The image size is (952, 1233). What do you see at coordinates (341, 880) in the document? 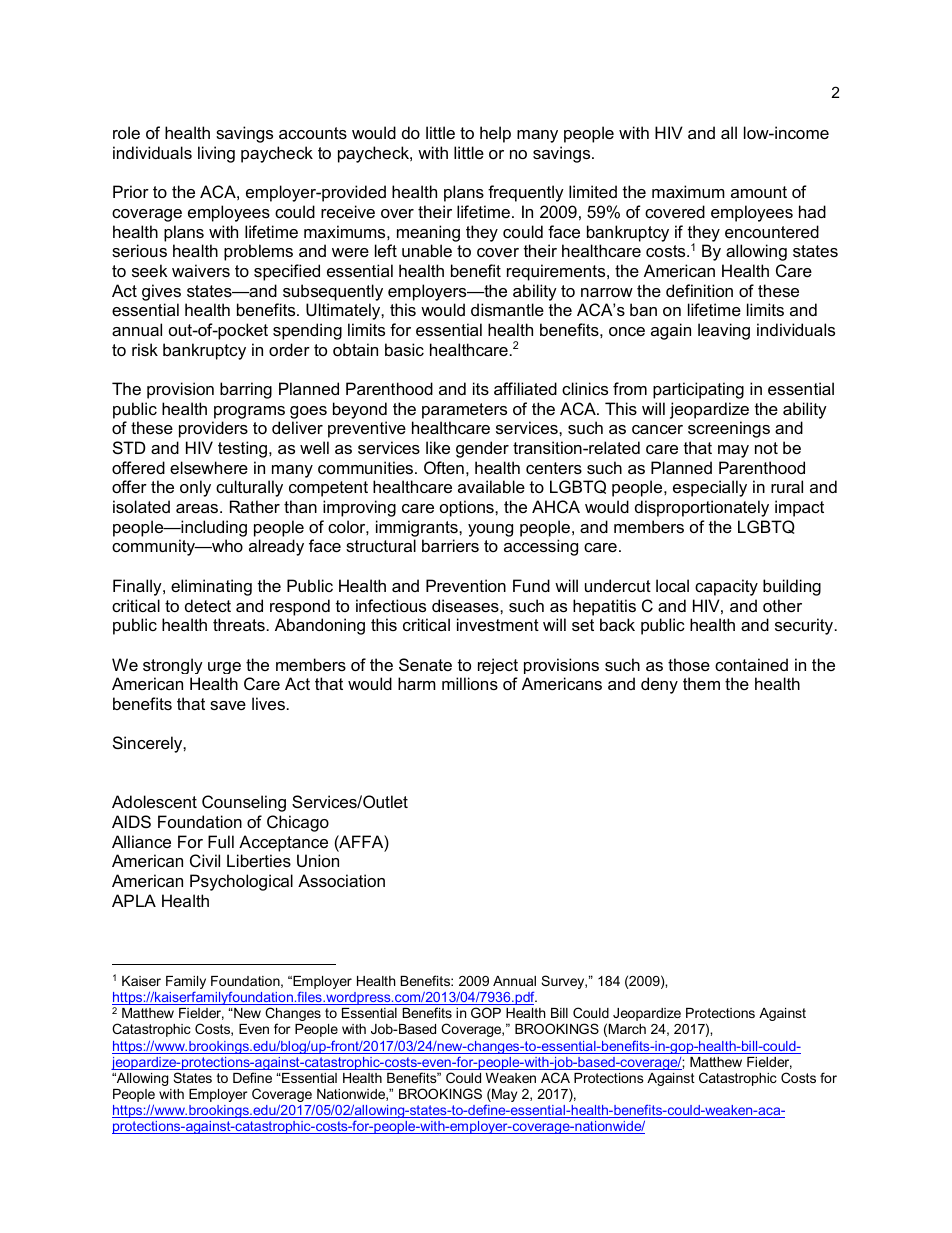
I see `Association` at bounding box center [341, 880].
